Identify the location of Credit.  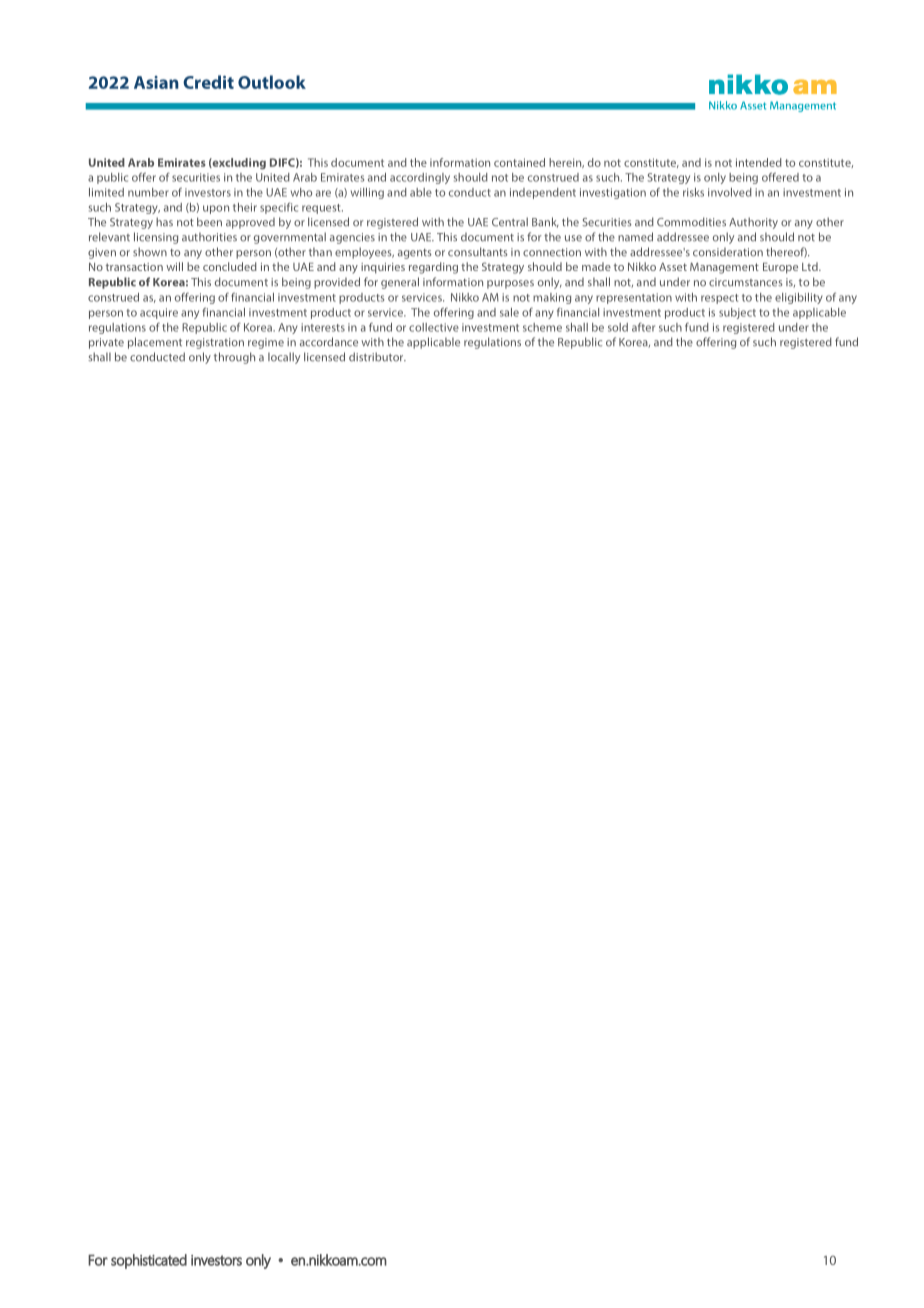
(208, 82).
